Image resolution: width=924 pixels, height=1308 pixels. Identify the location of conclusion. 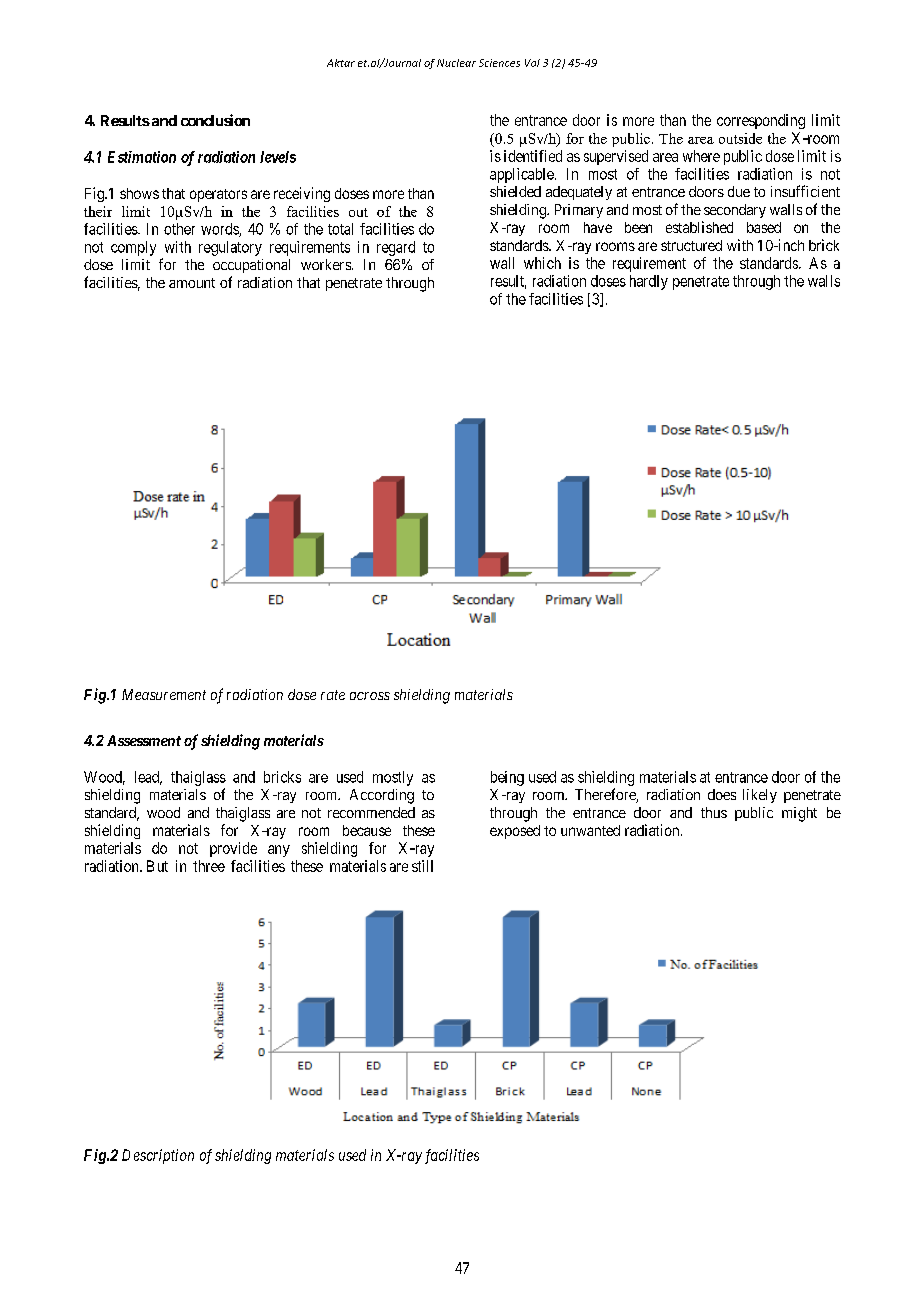
(215, 120).
